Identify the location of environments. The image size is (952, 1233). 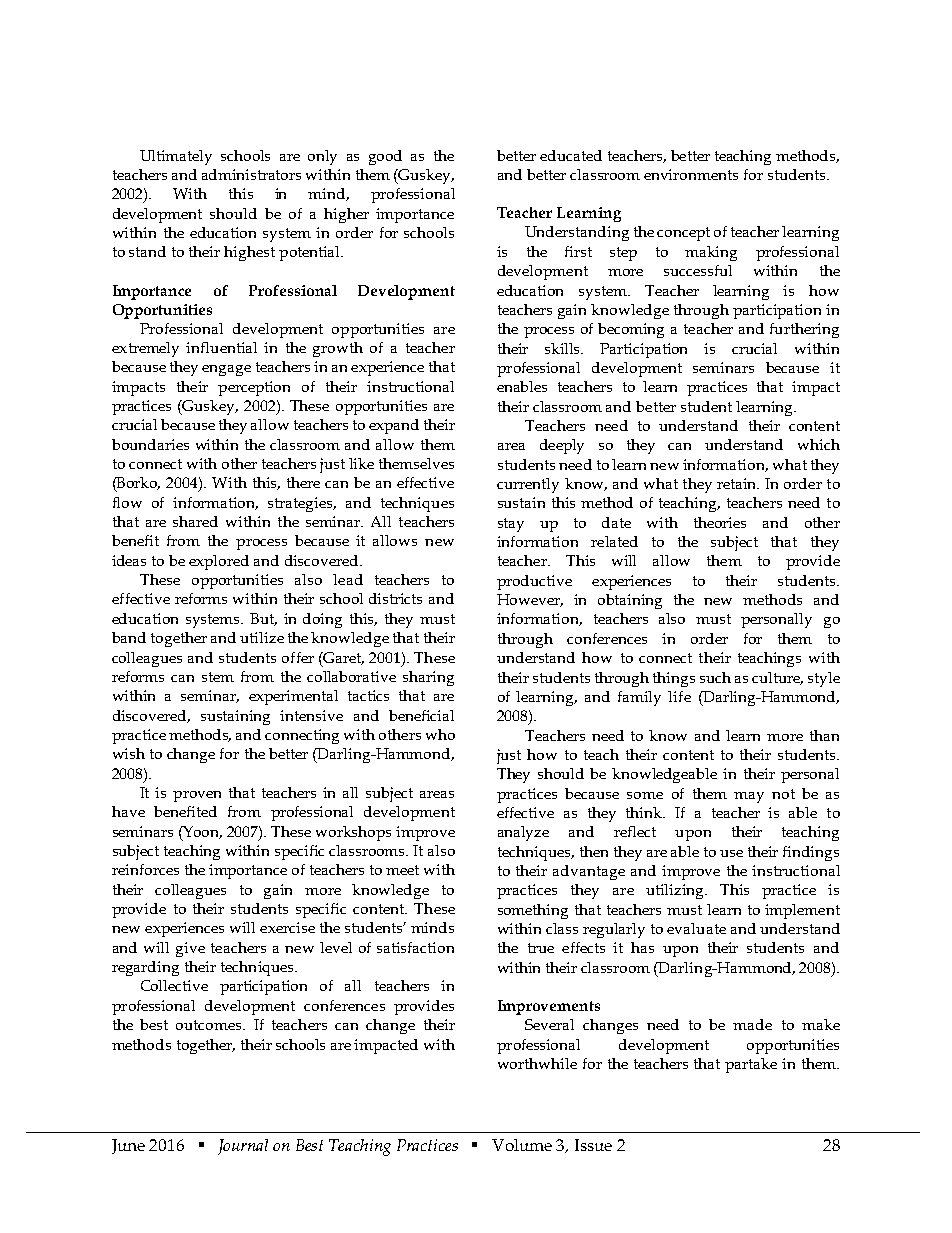
(691, 174).
